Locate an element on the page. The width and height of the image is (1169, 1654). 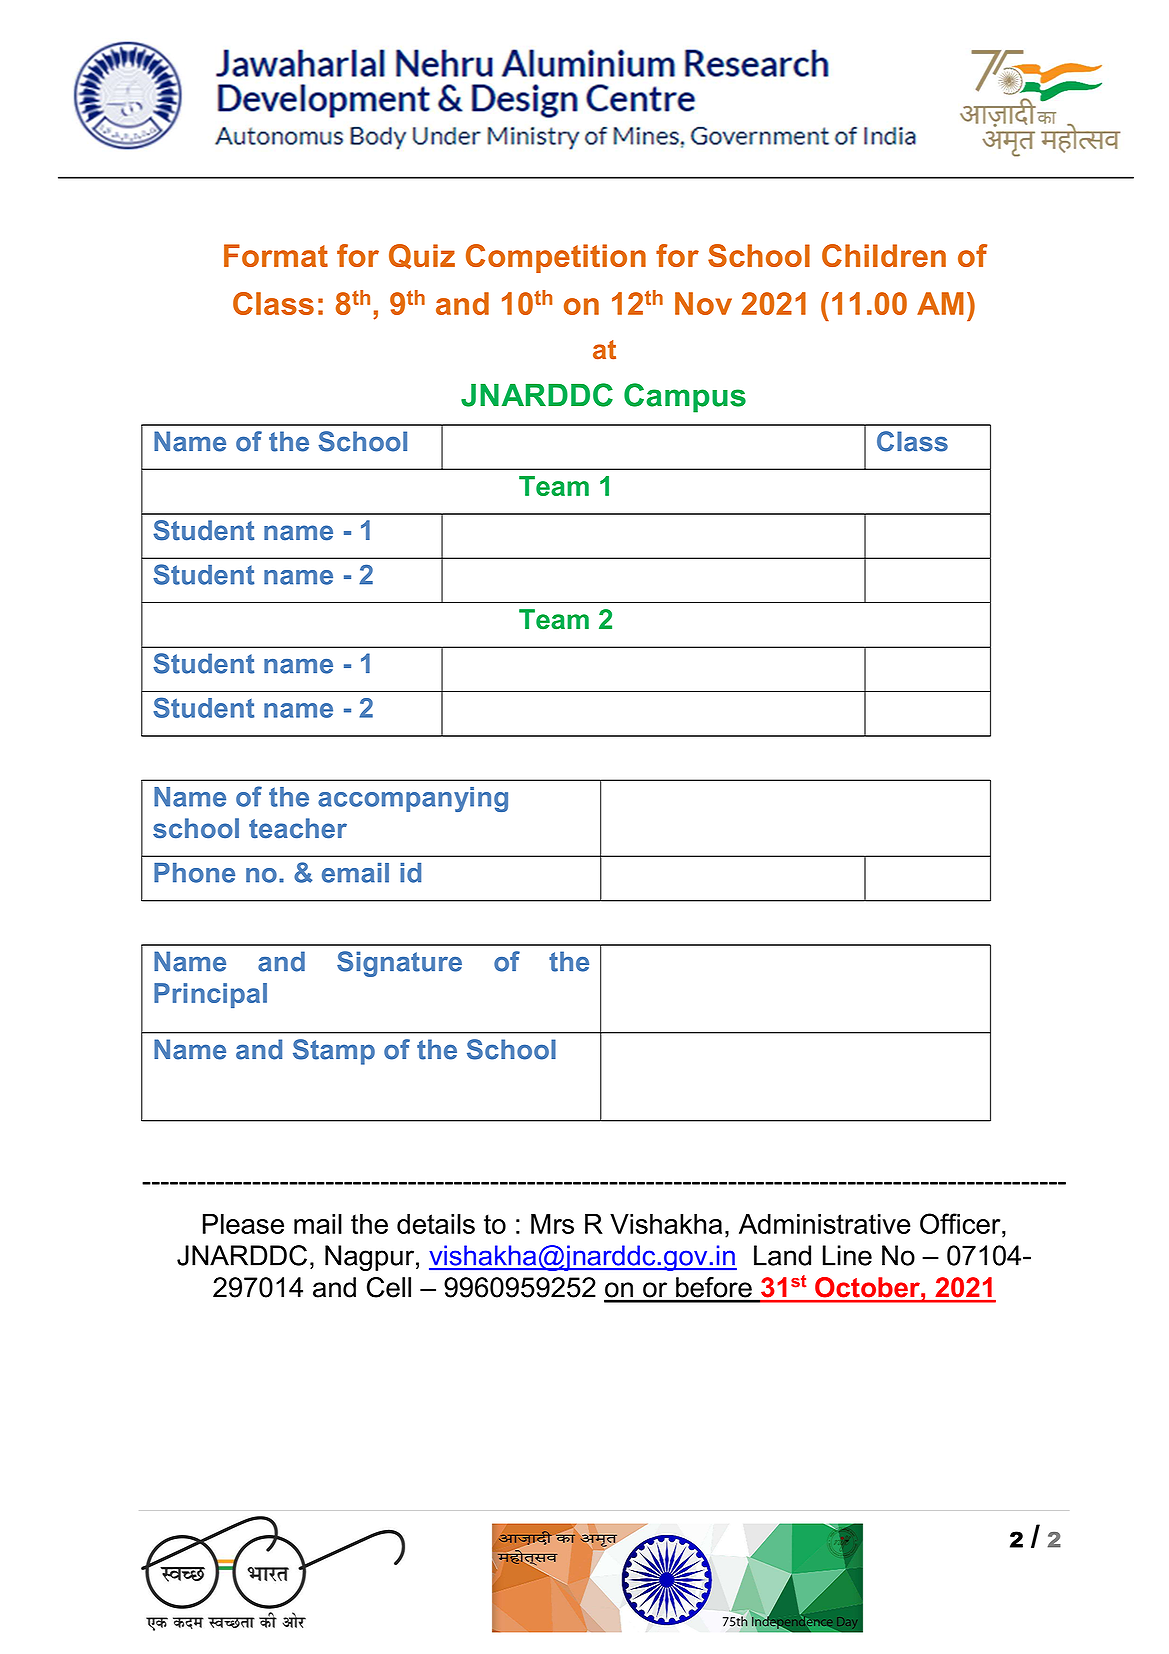
Mrs is located at coordinates (552, 1224).
